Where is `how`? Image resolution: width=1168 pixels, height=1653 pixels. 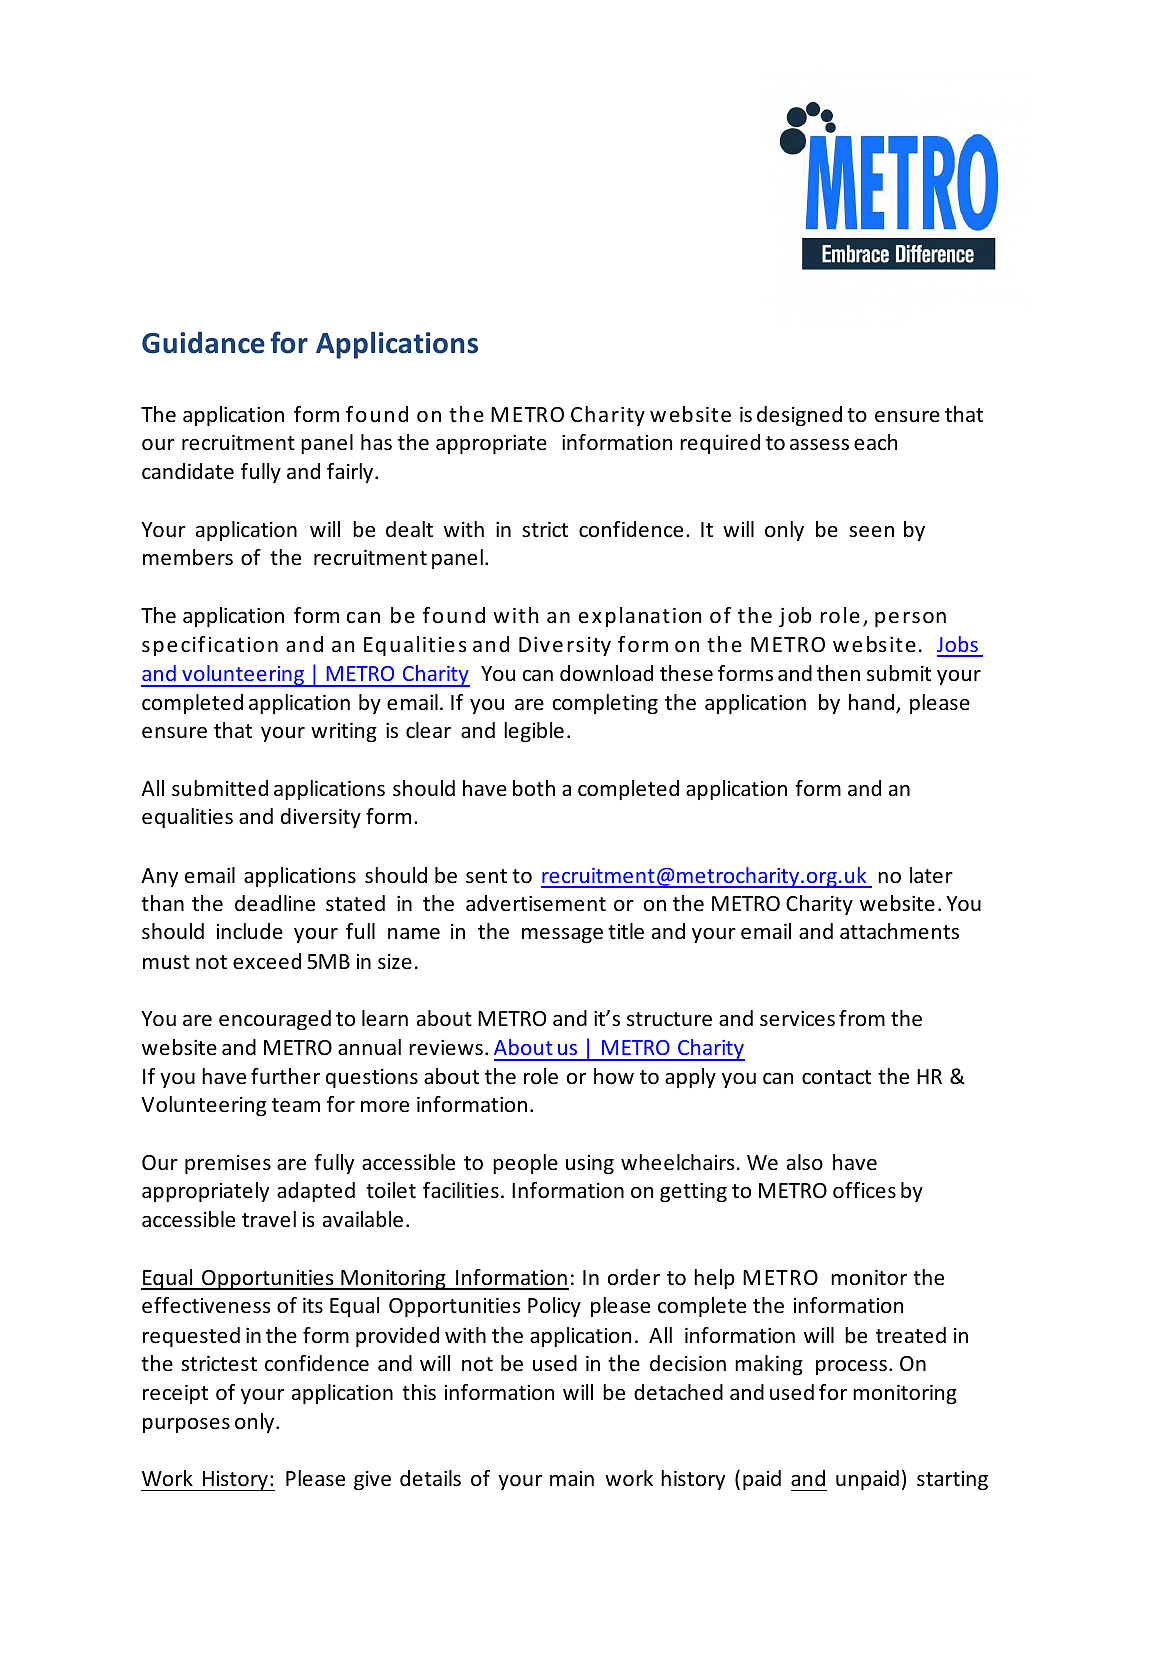
how is located at coordinates (614, 1076).
